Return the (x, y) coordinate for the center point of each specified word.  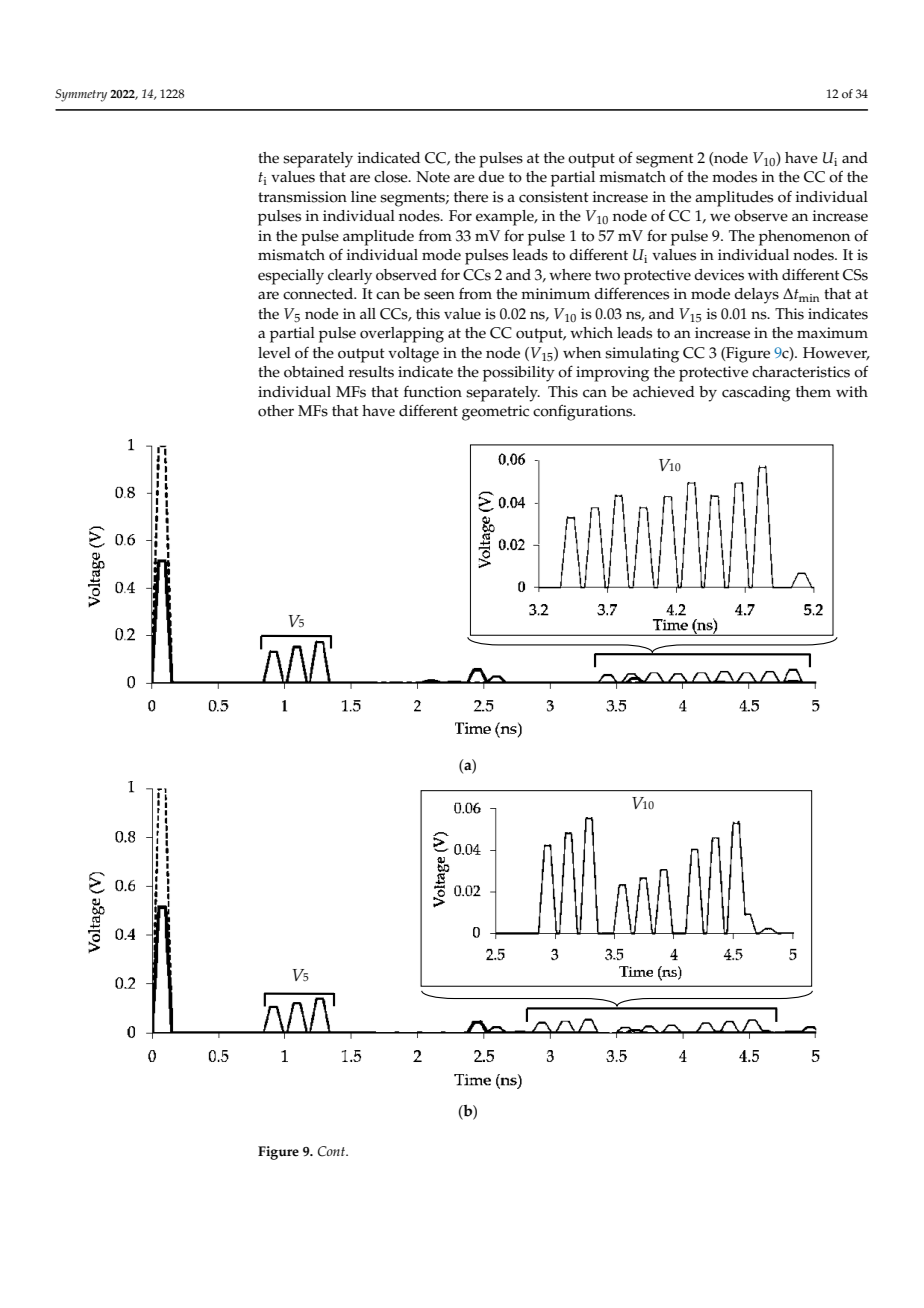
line (363, 197)
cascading (756, 394)
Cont (332, 1151)
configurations (584, 412)
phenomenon (804, 238)
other (276, 411)
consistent (554, 197)
